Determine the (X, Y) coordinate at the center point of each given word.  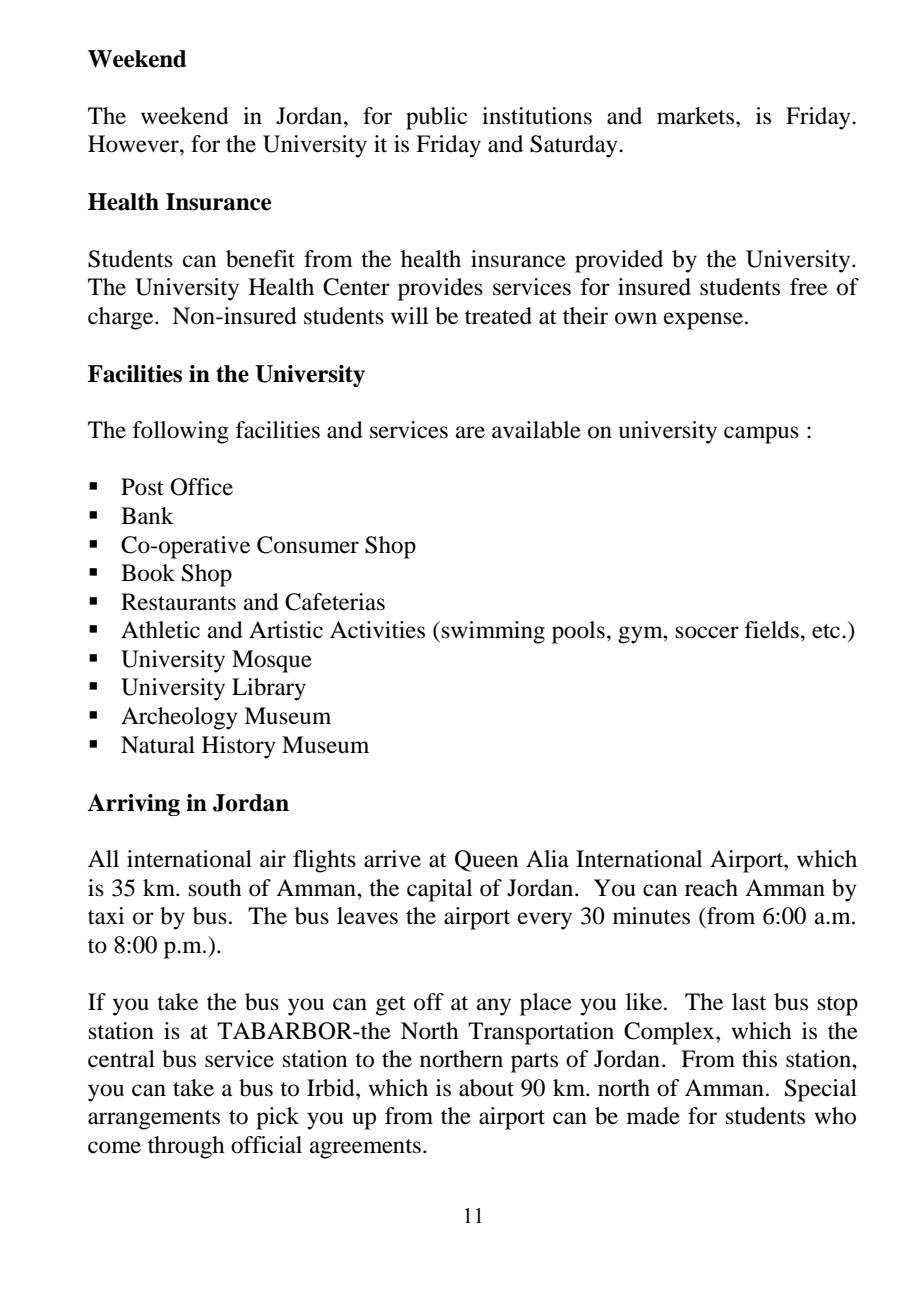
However (134, 144)
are (470, 432)
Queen (486, 861)
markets (697, 116)
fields (772, 630)
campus (761, 435)
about (486, 1088)
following (181, 432)
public (436, 118)
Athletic (160, 630)
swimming (493, 632)
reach (711, 888)
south (215, 888)
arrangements (154, 1120)
